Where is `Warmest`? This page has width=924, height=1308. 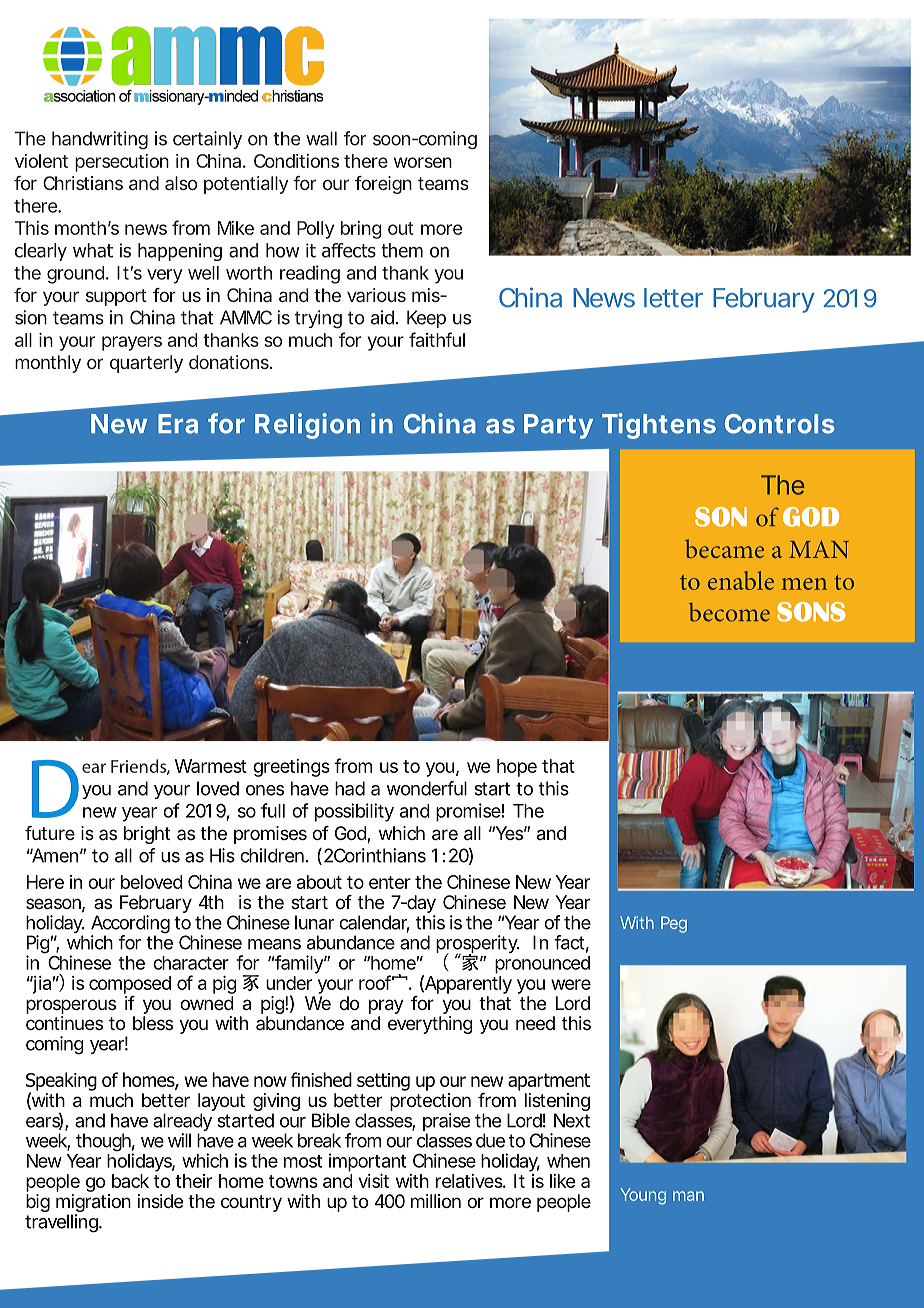 Warmest is located at coordinates (211, 766).
